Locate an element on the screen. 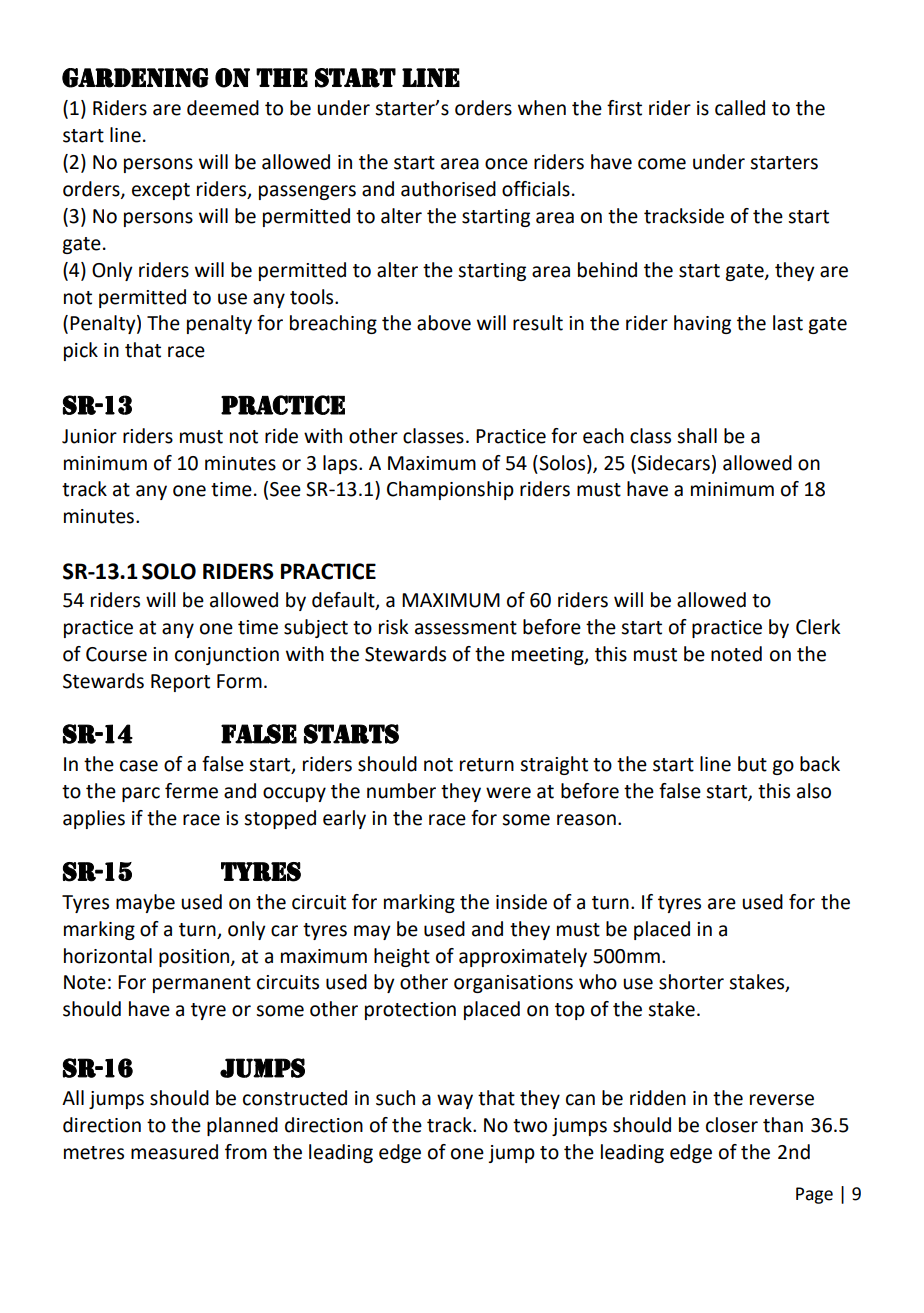  closer is located at coordinates (732, 1125).
